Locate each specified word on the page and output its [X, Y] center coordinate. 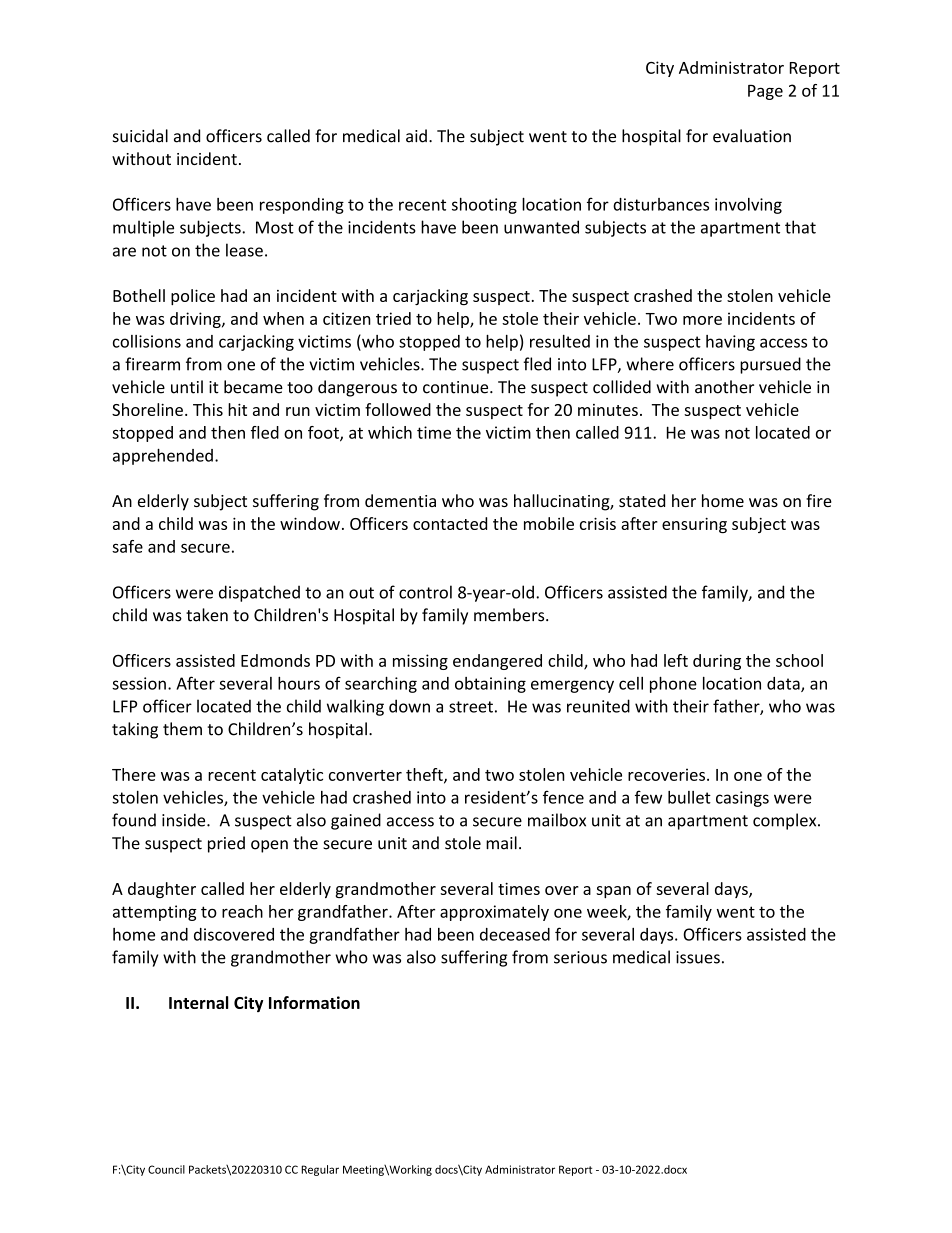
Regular [320, 1170]
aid [416, 136]
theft [425, 775]
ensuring [694, 525]
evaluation [752, 136]
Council [166, 1169]
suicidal [140, 136]
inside [185, 820]
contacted [450, 523]
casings [742, 799]
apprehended [163, 457]
